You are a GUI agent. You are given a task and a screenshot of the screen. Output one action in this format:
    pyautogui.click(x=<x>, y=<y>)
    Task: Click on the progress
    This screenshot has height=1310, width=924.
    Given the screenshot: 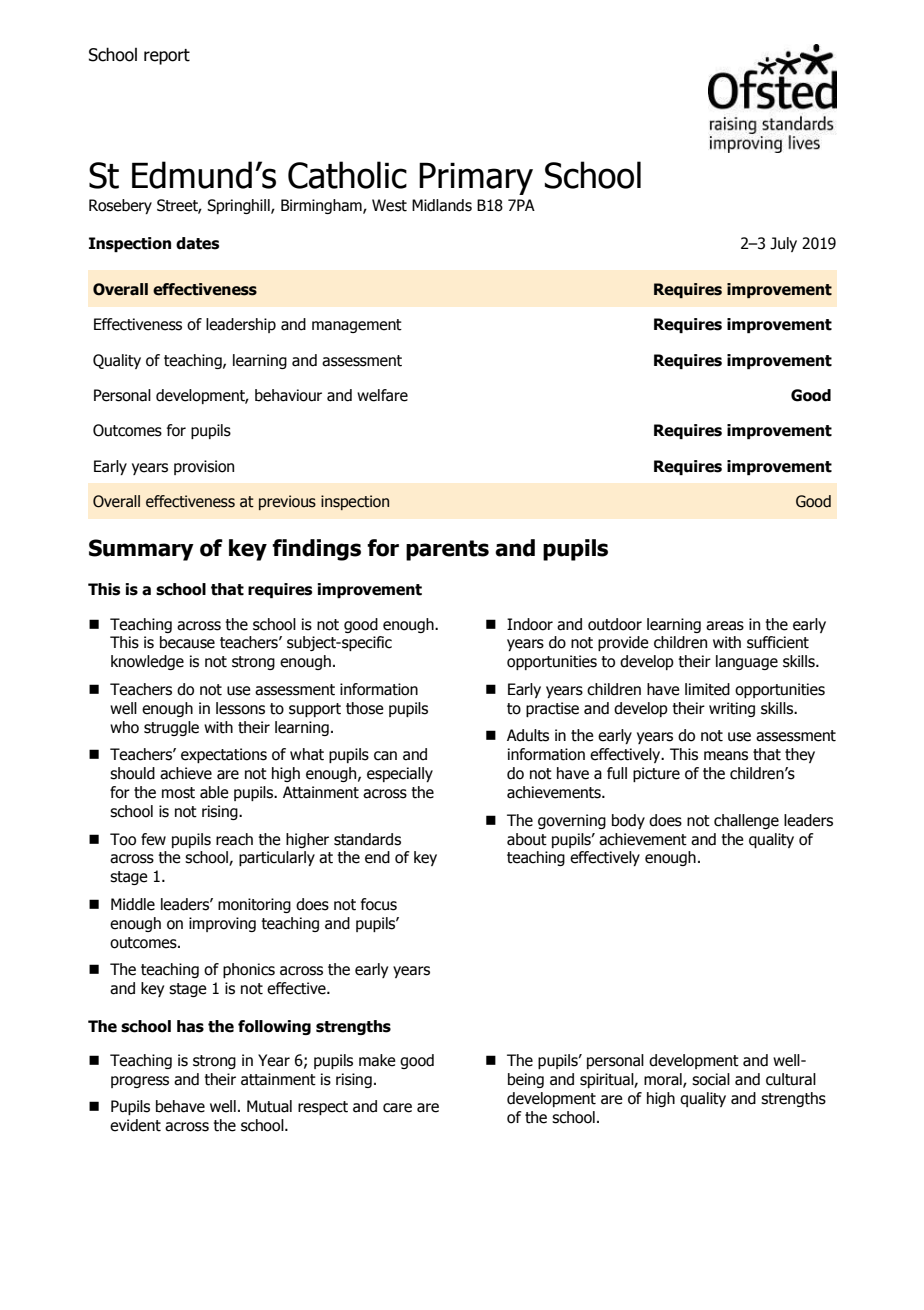 What is the action you would take?
    pyautogui.click(x=140, y=1082)
